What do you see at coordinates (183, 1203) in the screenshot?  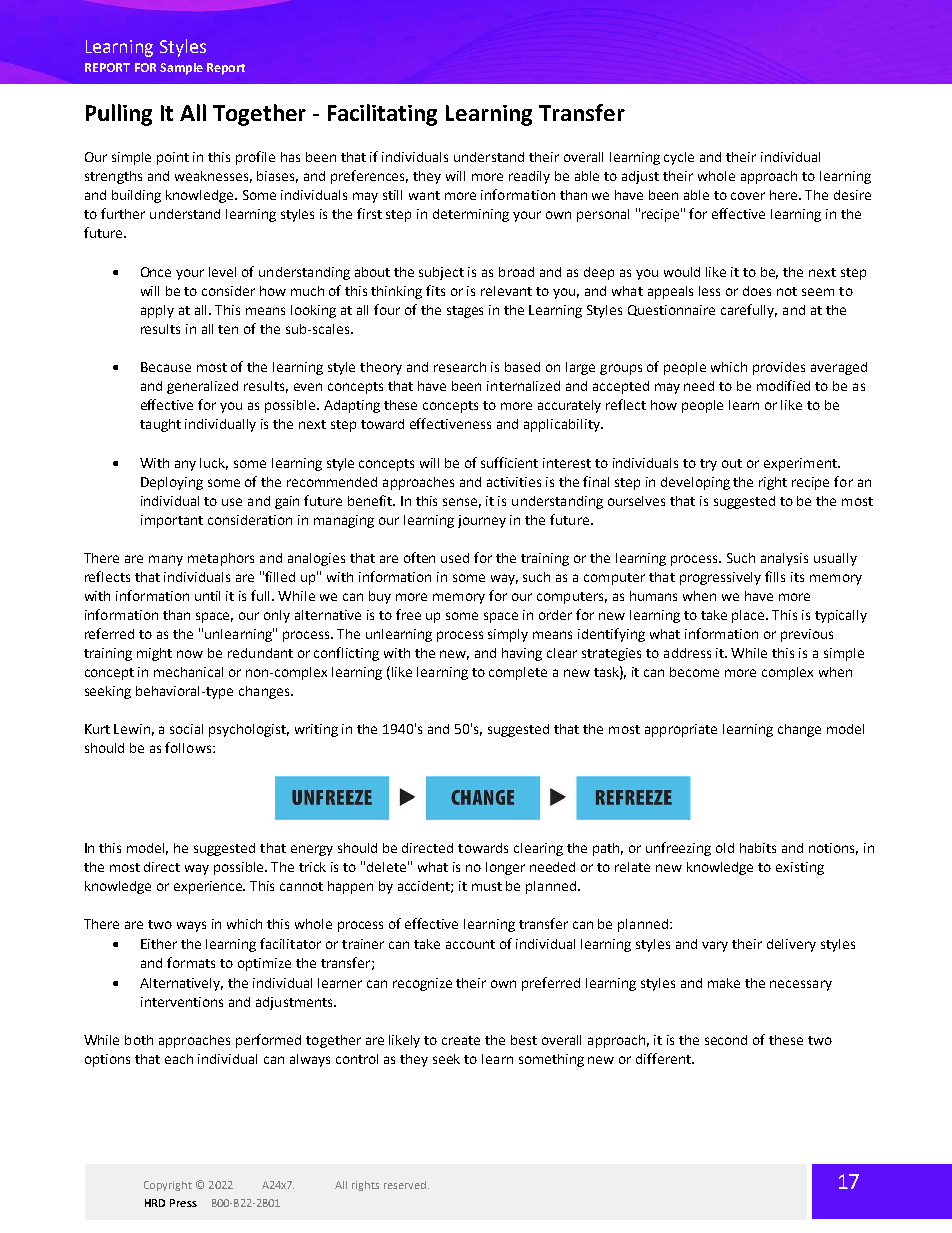 I see `Press` at bounding box center [183, 1203].
